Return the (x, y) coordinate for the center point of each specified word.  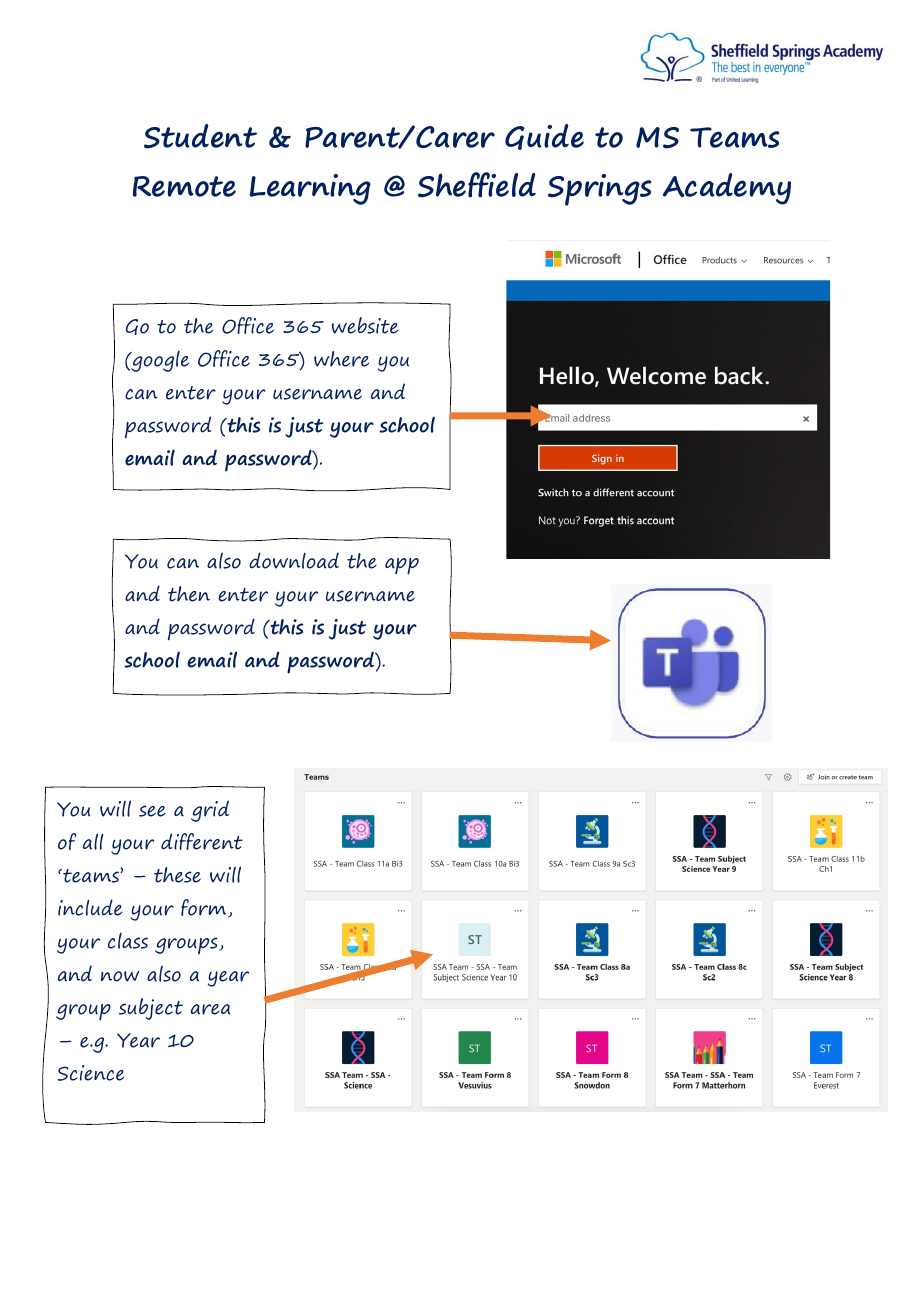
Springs (599, 190)
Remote (184, 186)
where (341, 359)
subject (151, 1009)
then (189, 594)
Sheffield (477, 185)
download (294, 560)
